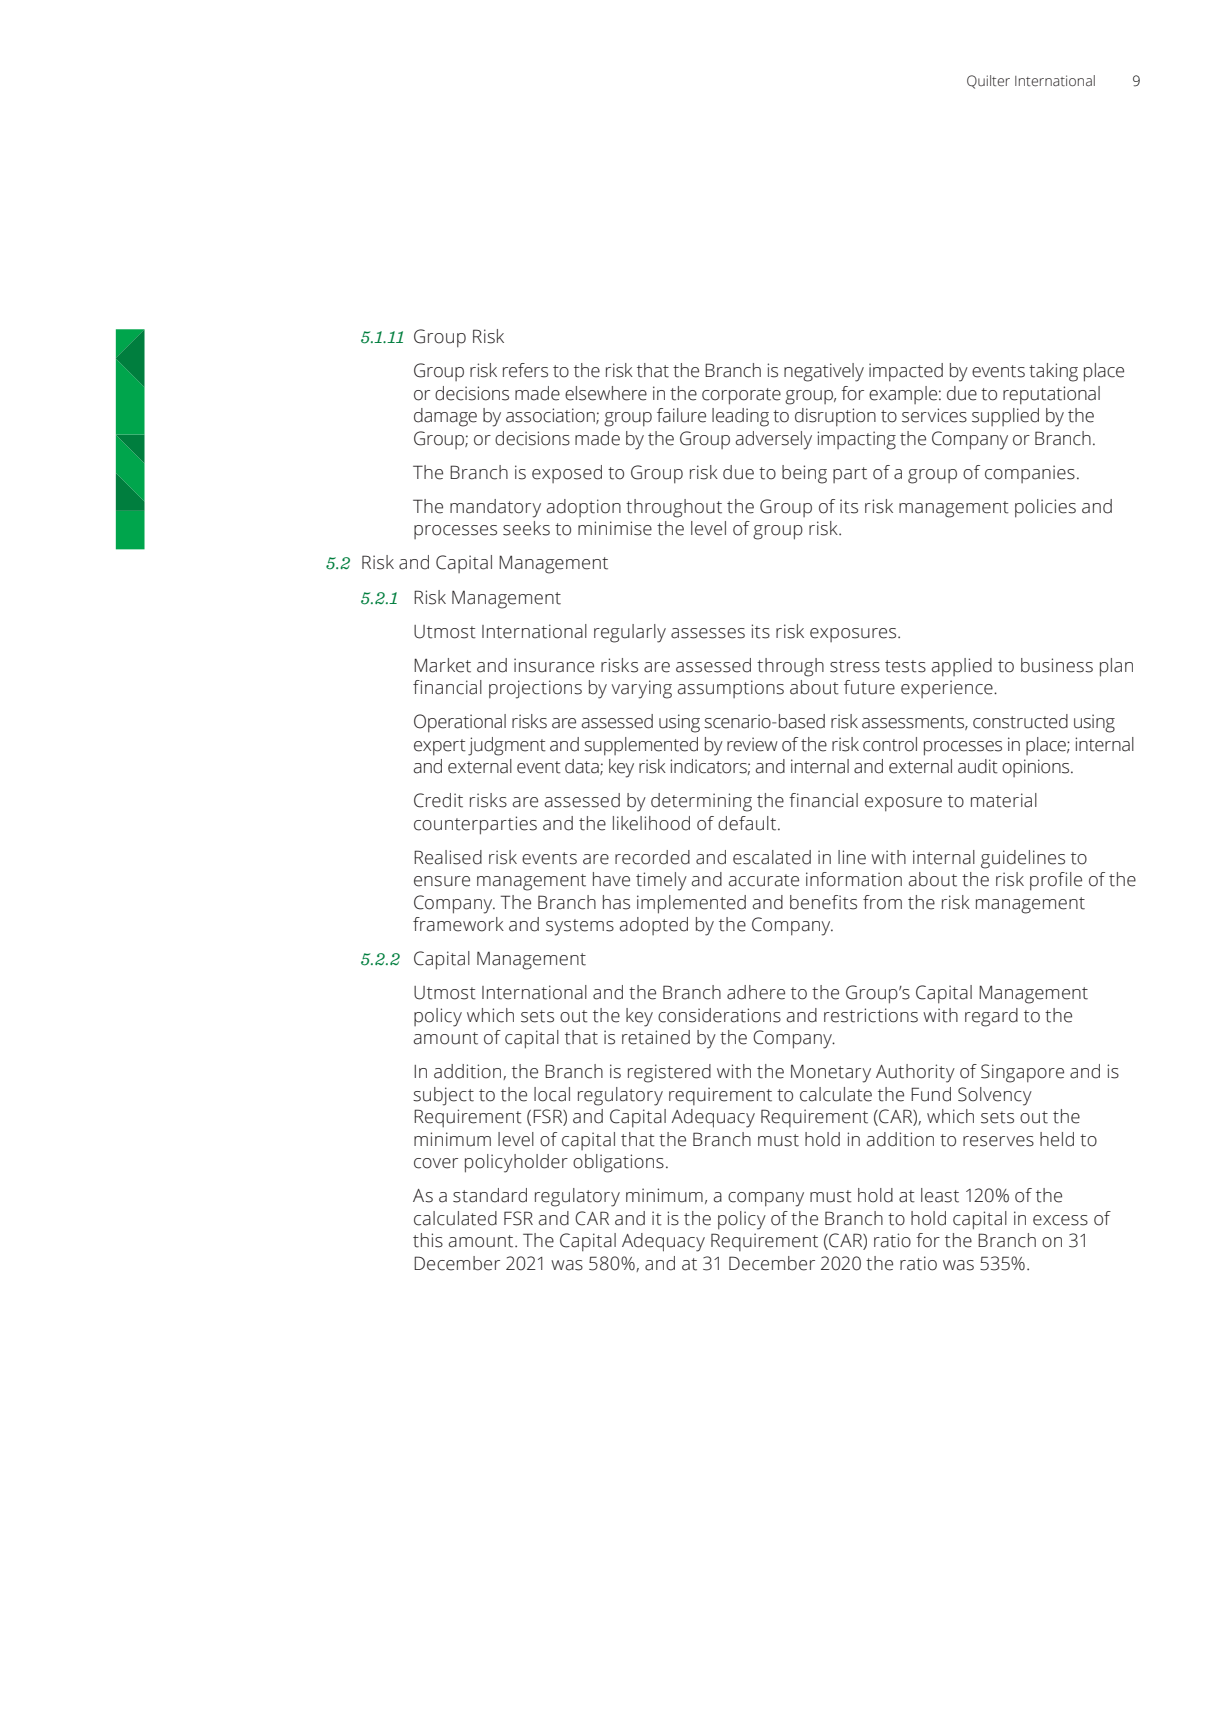 The width and height of the screenshot is (1216, 1720). I want to click on reputational, so click(1051, 395).
